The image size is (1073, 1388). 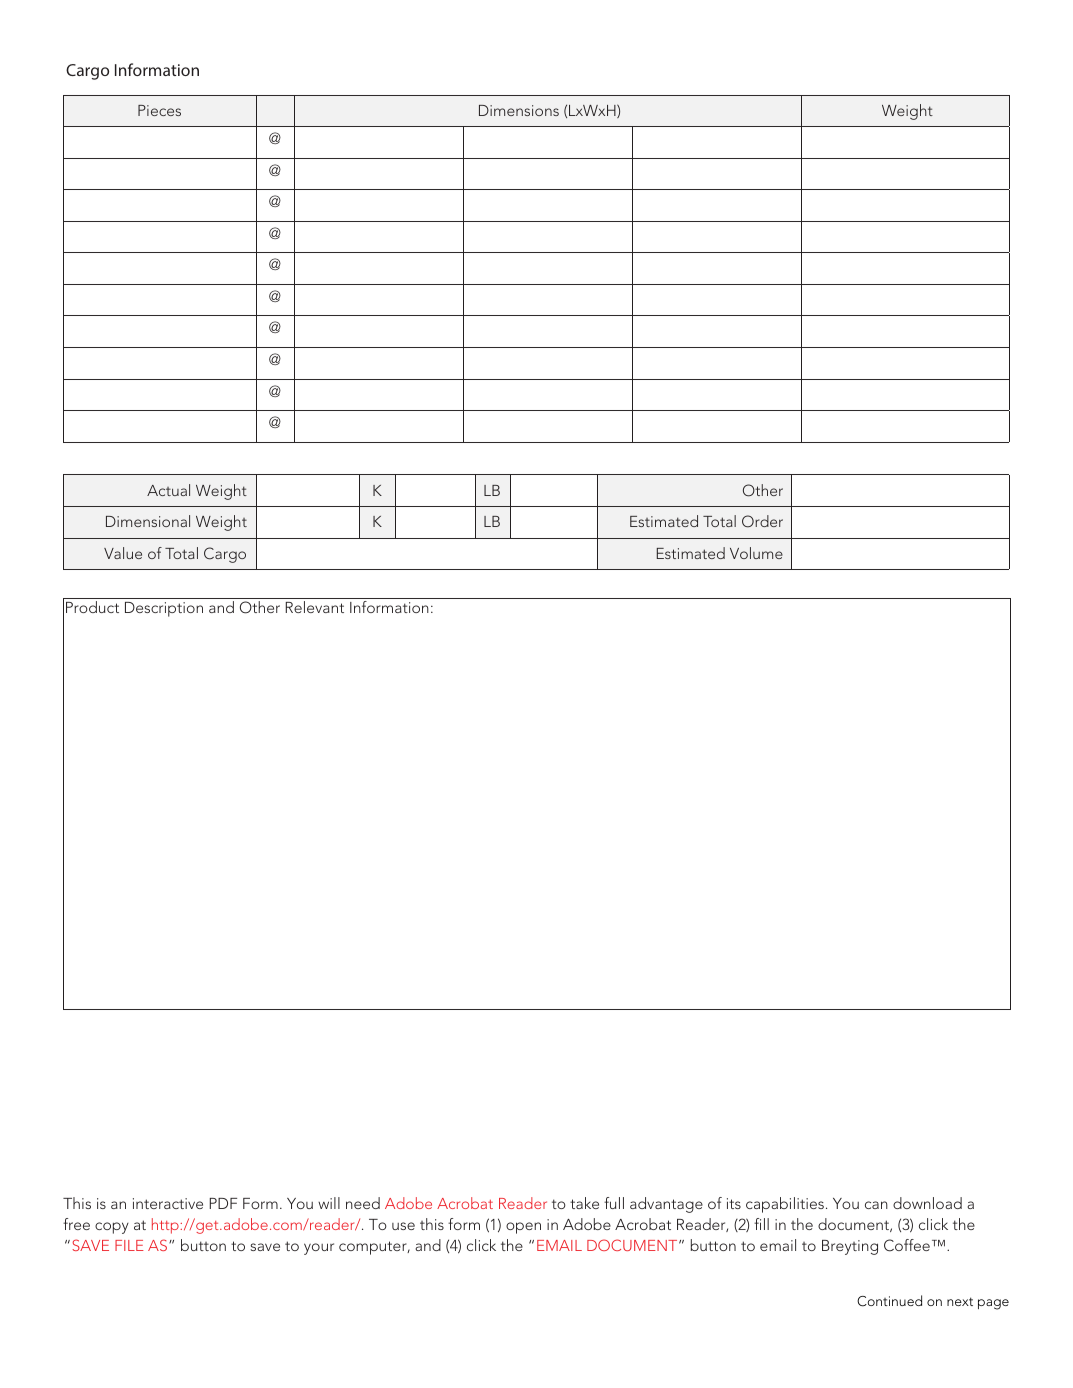 What do you see at coordinates (129, 1245) in the screenshot?
I see `FILE` at bounding box center [129, 1245].
